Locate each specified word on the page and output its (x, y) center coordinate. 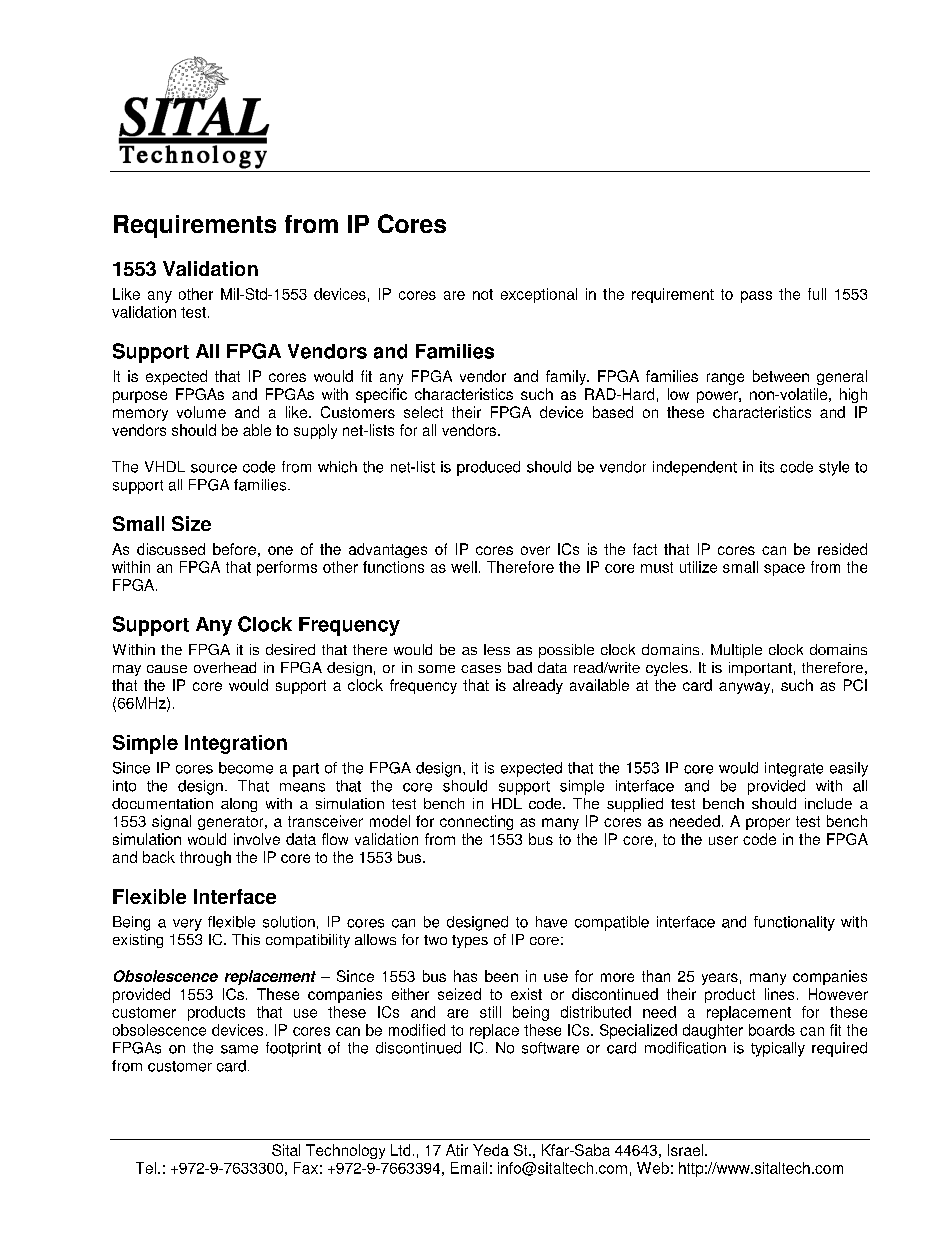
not (483, 294)
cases (481, 669)
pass (756, 297)
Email (469, 1168)
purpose (140, 397)
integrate (794, 769)
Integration (236, 744)
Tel (146, 1168)
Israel (687, 1150)
